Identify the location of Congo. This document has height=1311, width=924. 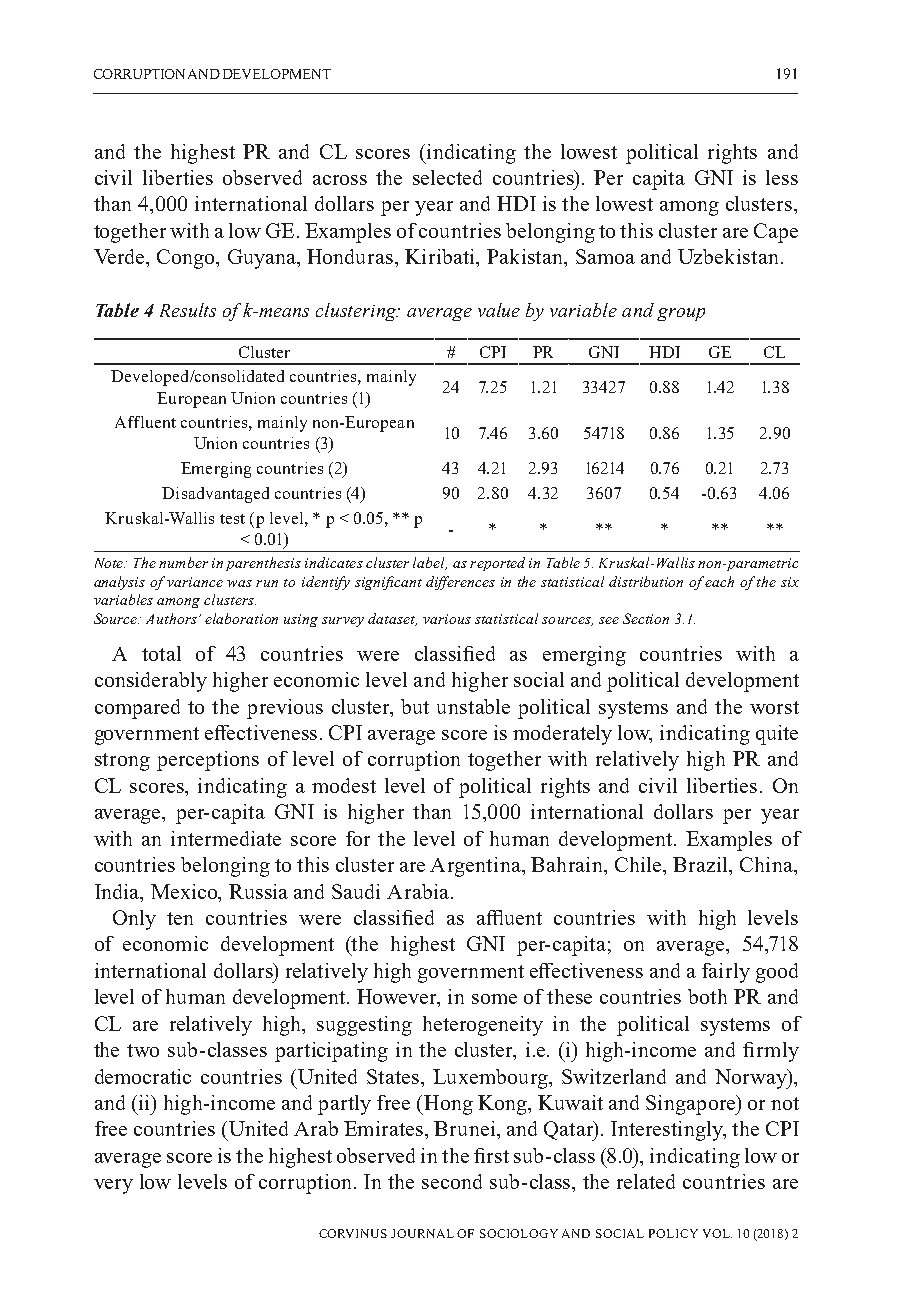
(187, 259).
